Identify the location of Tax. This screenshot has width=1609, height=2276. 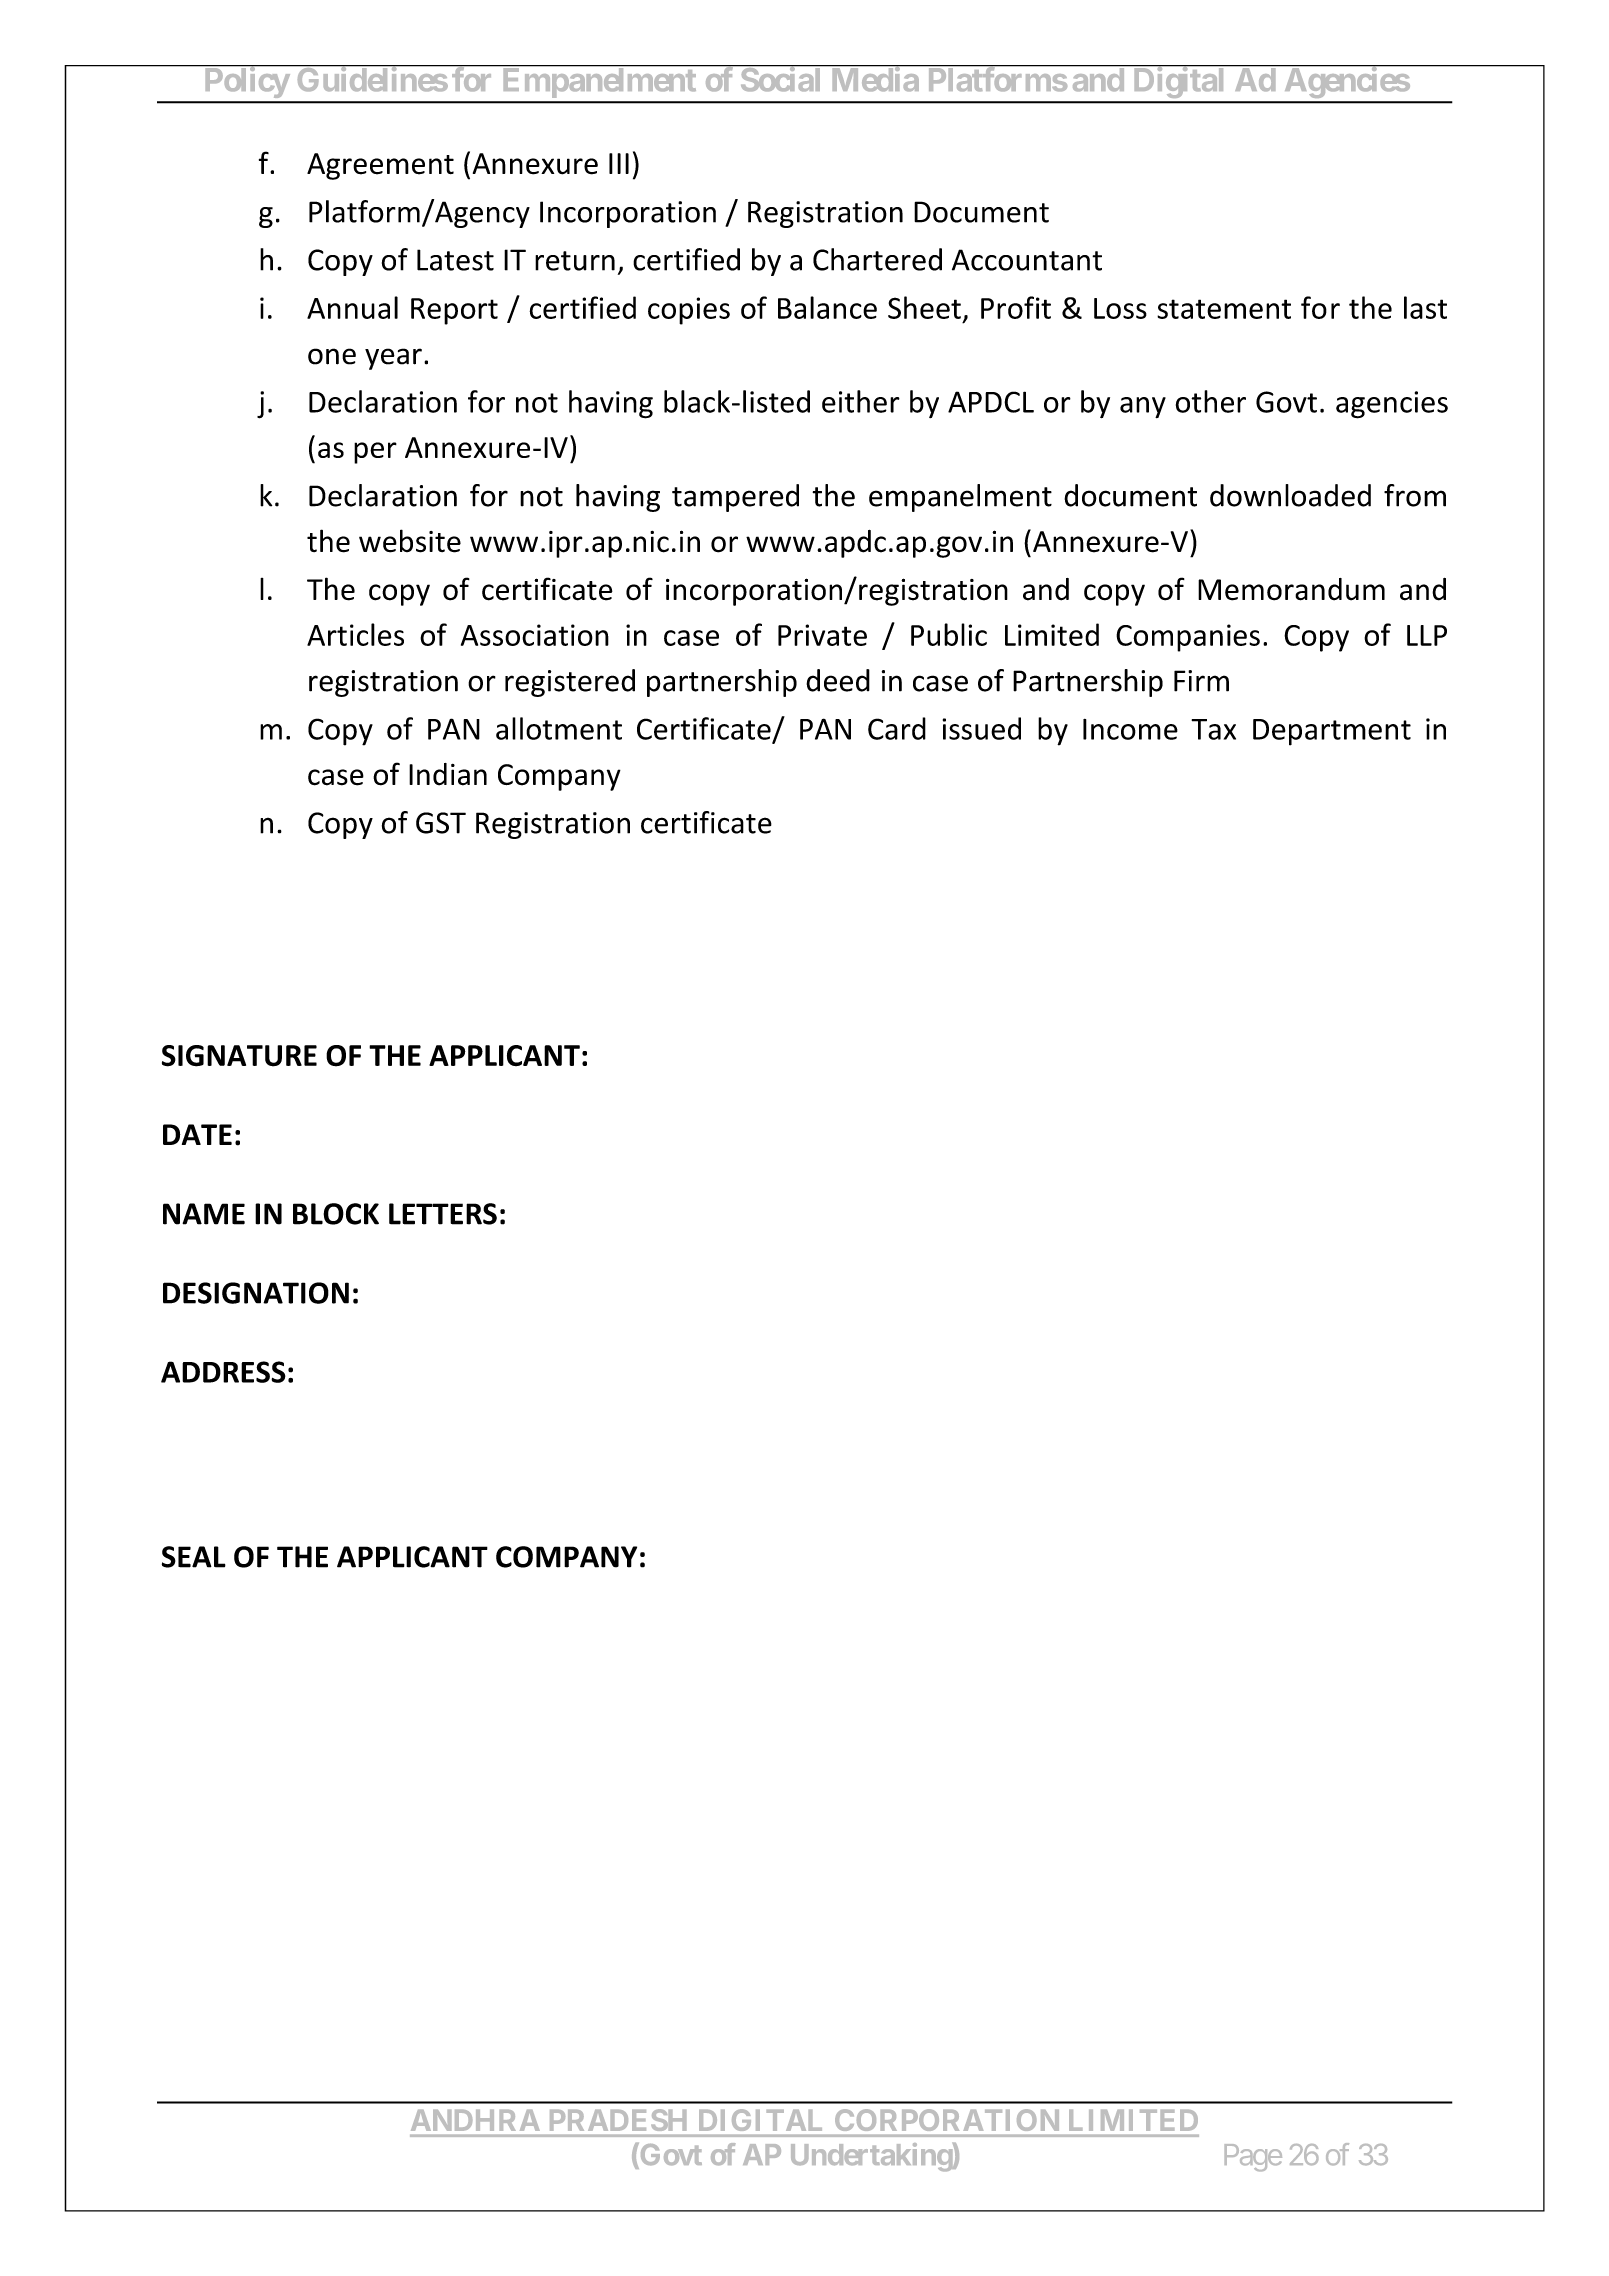
(1213, 729).
